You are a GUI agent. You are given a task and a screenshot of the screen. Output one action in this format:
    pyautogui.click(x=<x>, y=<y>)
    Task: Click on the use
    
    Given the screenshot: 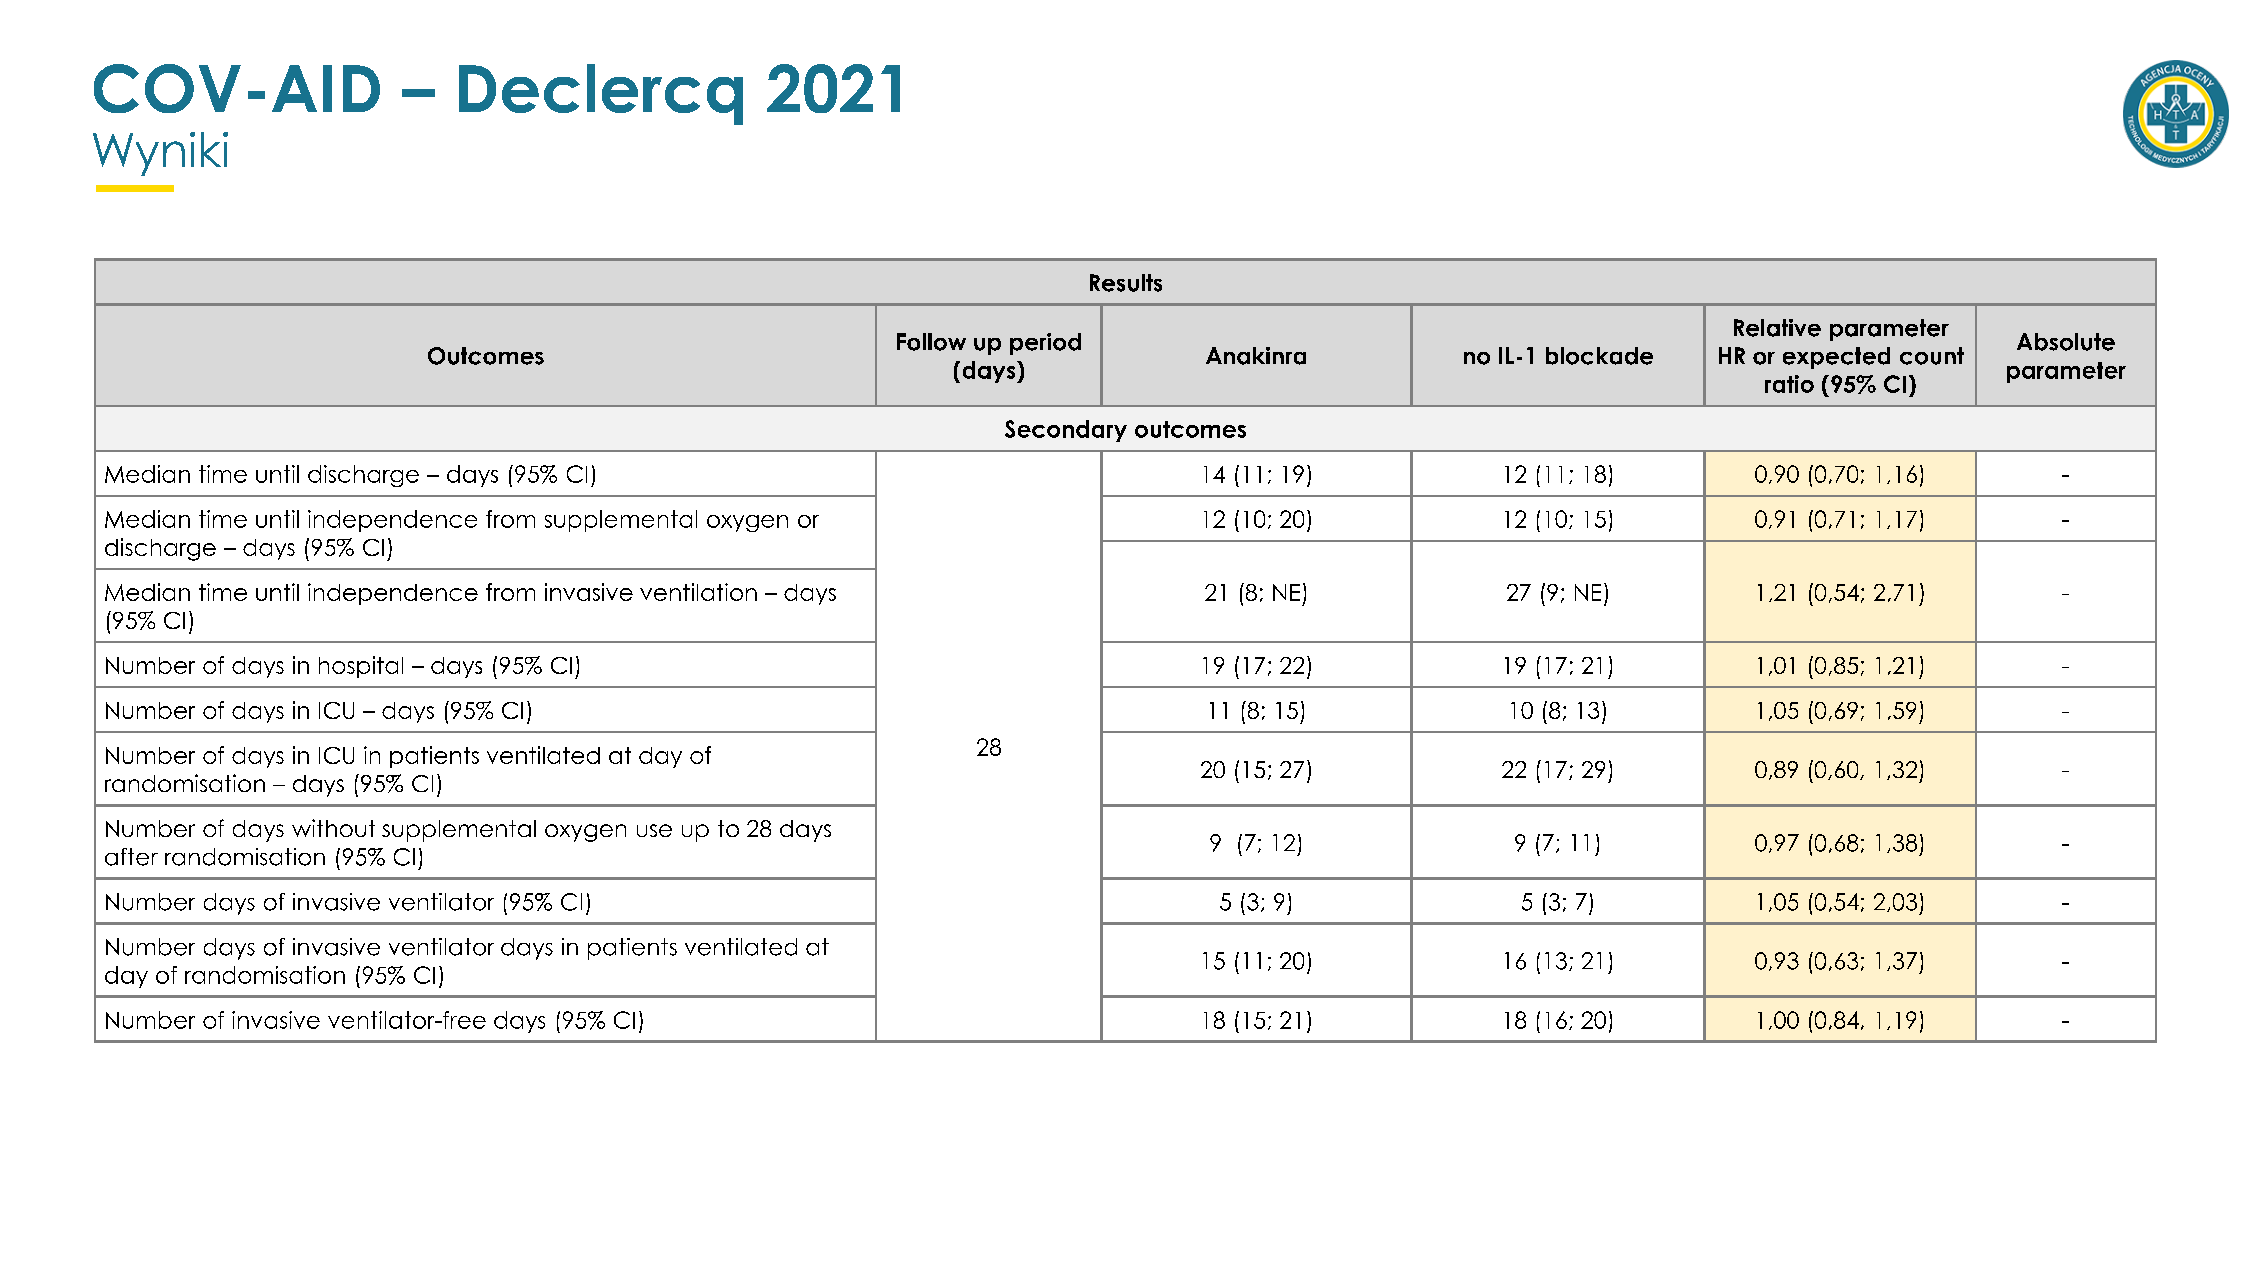 What is the action you would take?
    pyautogui.click(x=654, y=830)
